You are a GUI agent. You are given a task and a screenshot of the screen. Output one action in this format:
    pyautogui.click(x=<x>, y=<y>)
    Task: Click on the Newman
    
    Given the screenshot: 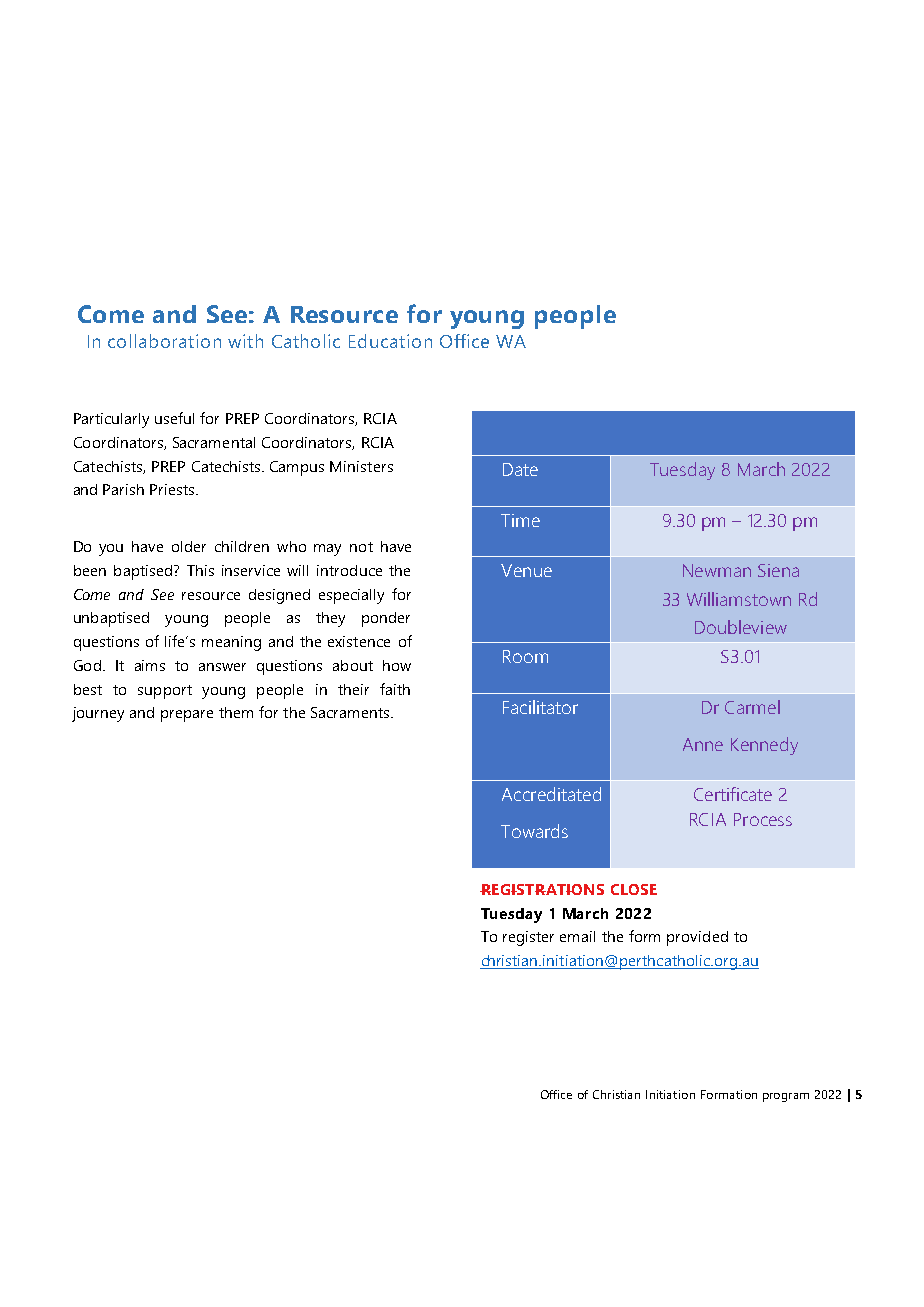 What is the action you would take?
    pyautogui.click(x=717, y=570)
